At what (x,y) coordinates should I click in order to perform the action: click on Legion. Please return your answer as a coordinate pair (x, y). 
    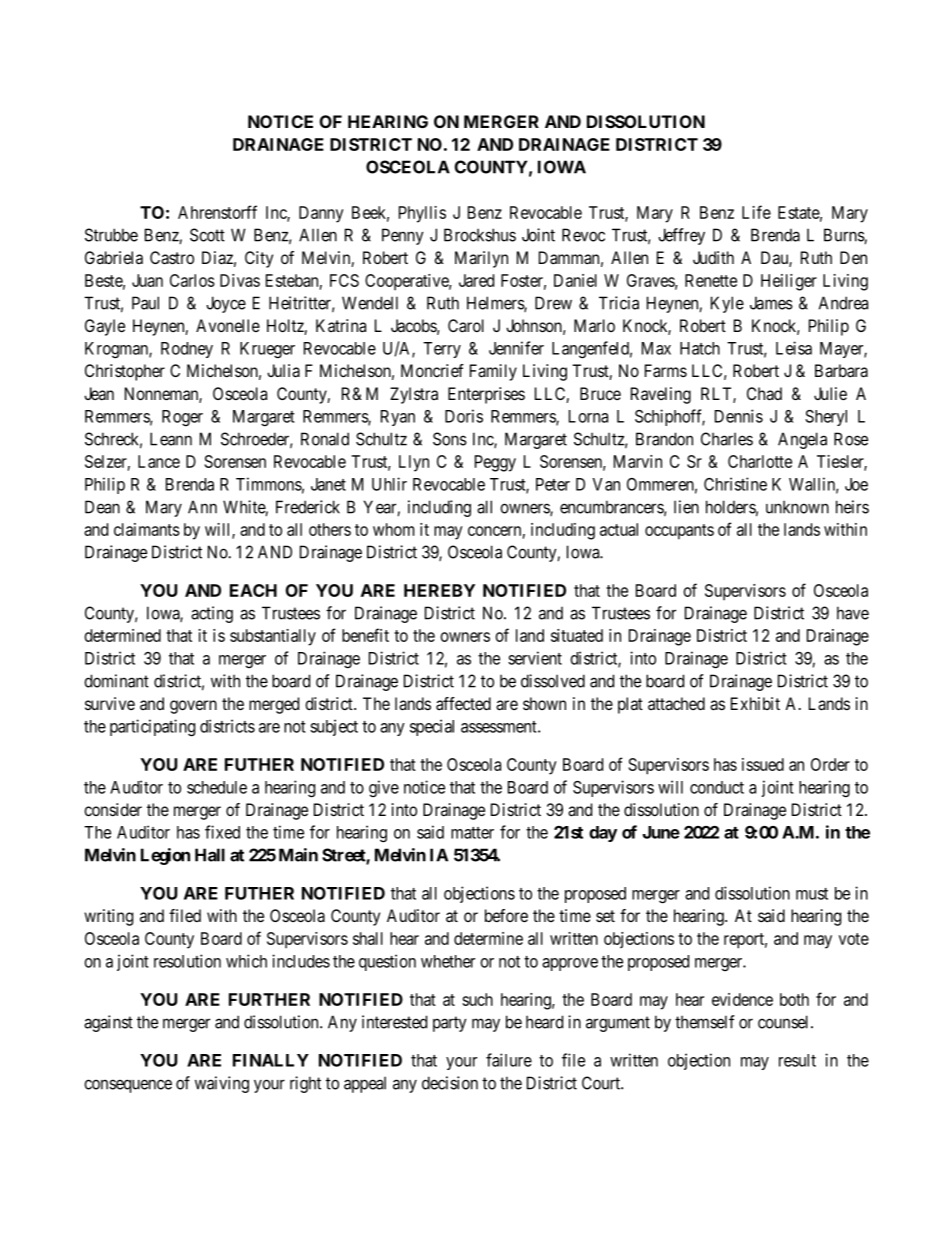
    Looking at the image, I should click on (165, 856).
